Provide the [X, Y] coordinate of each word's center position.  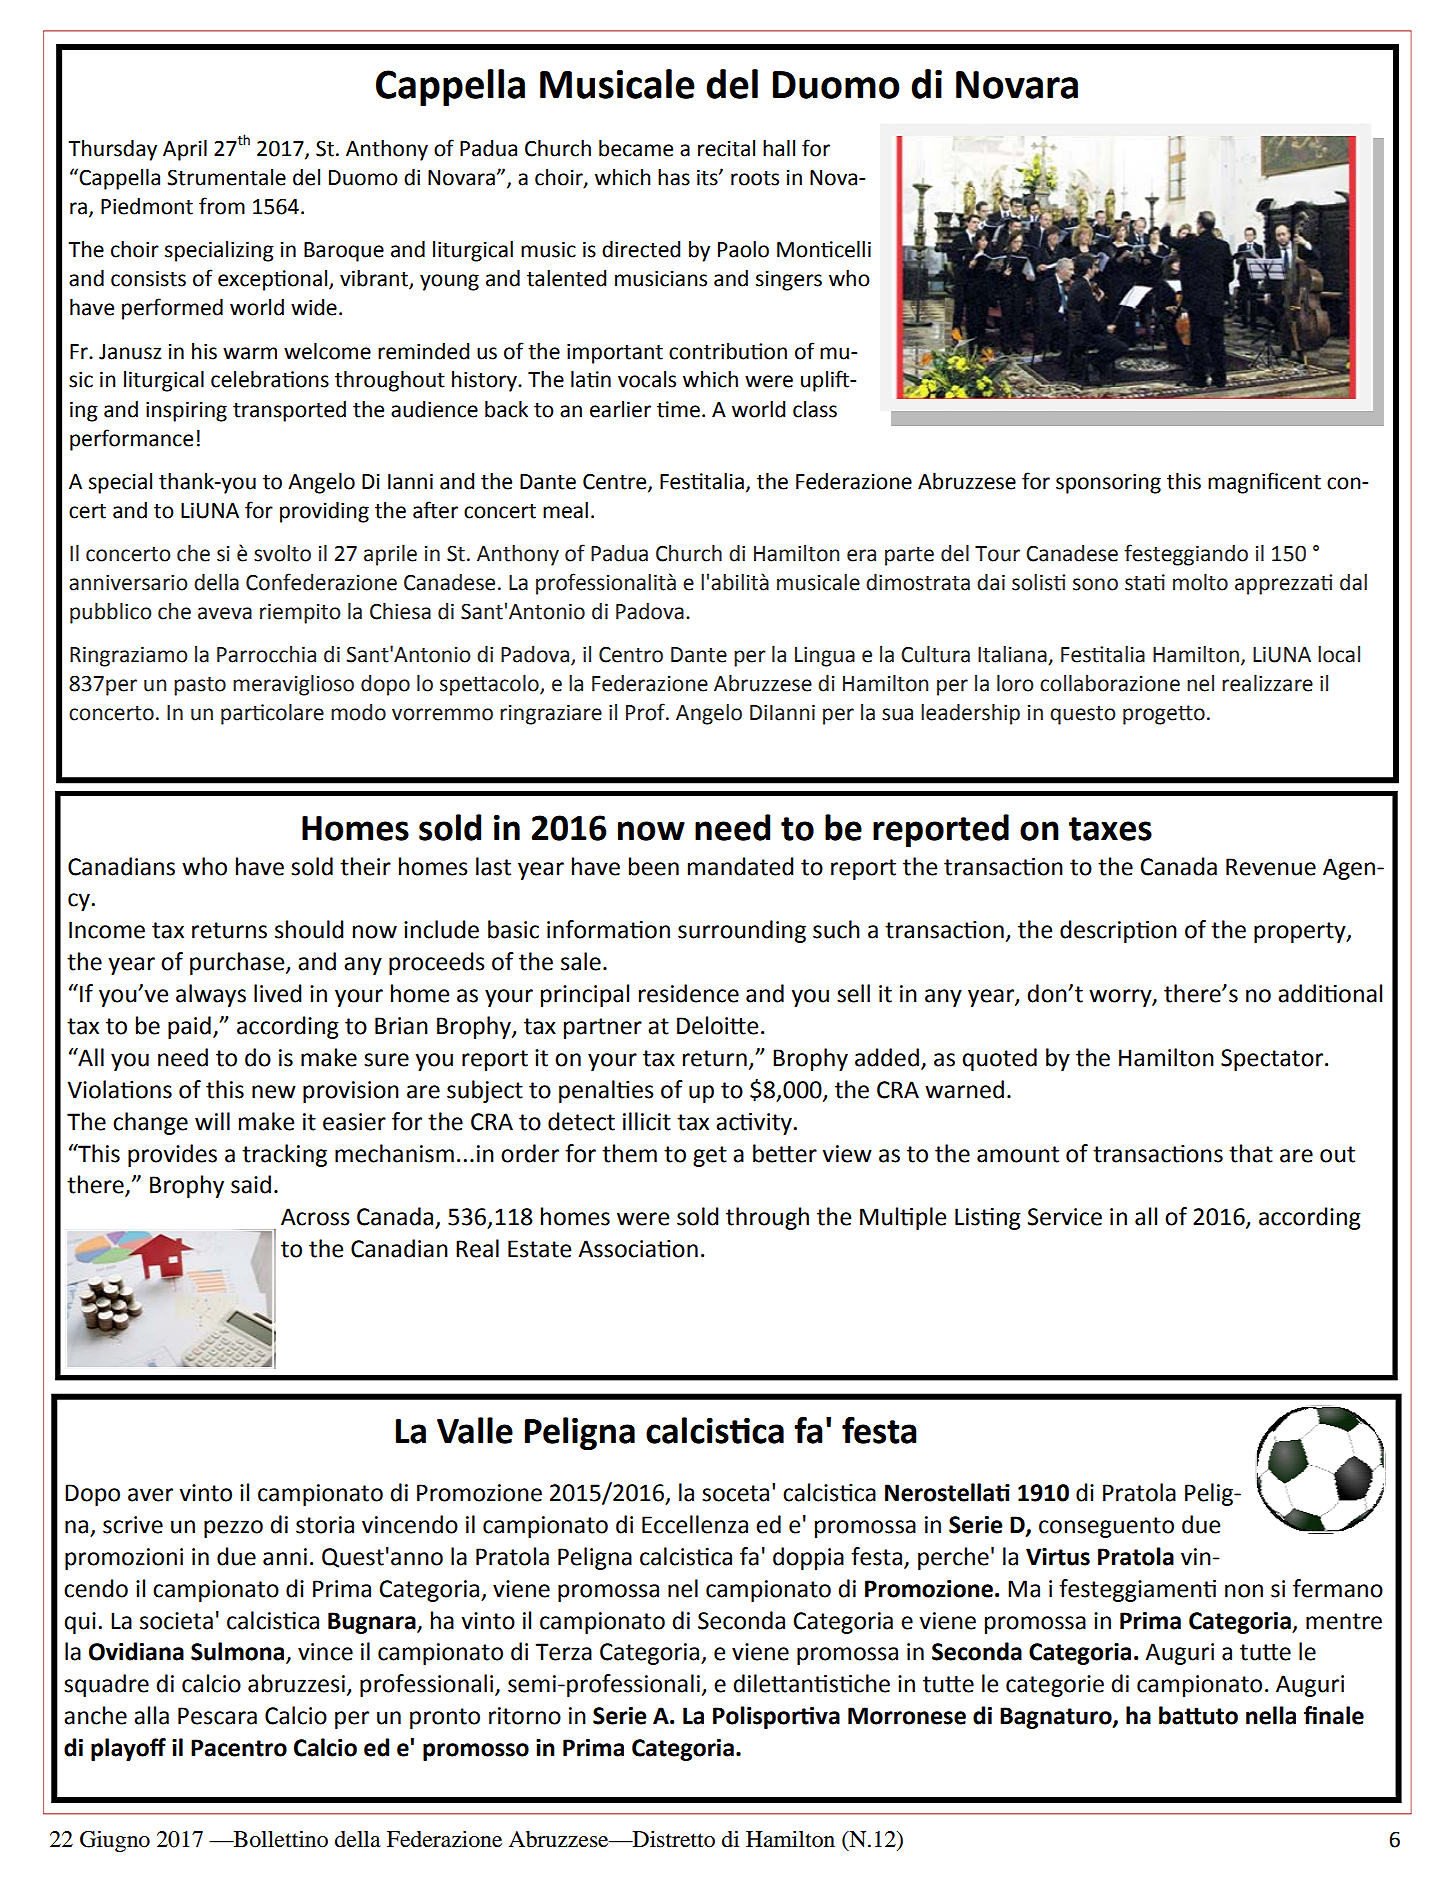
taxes [1110, 829]
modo [358, 712]
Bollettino [279, 1839]
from [222, 206]
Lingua [825, 656]
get [710, 1156]
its [708, 177]
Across [315, 1217]
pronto [445, 1718]
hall [779, 148]
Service [1065, 1217]
